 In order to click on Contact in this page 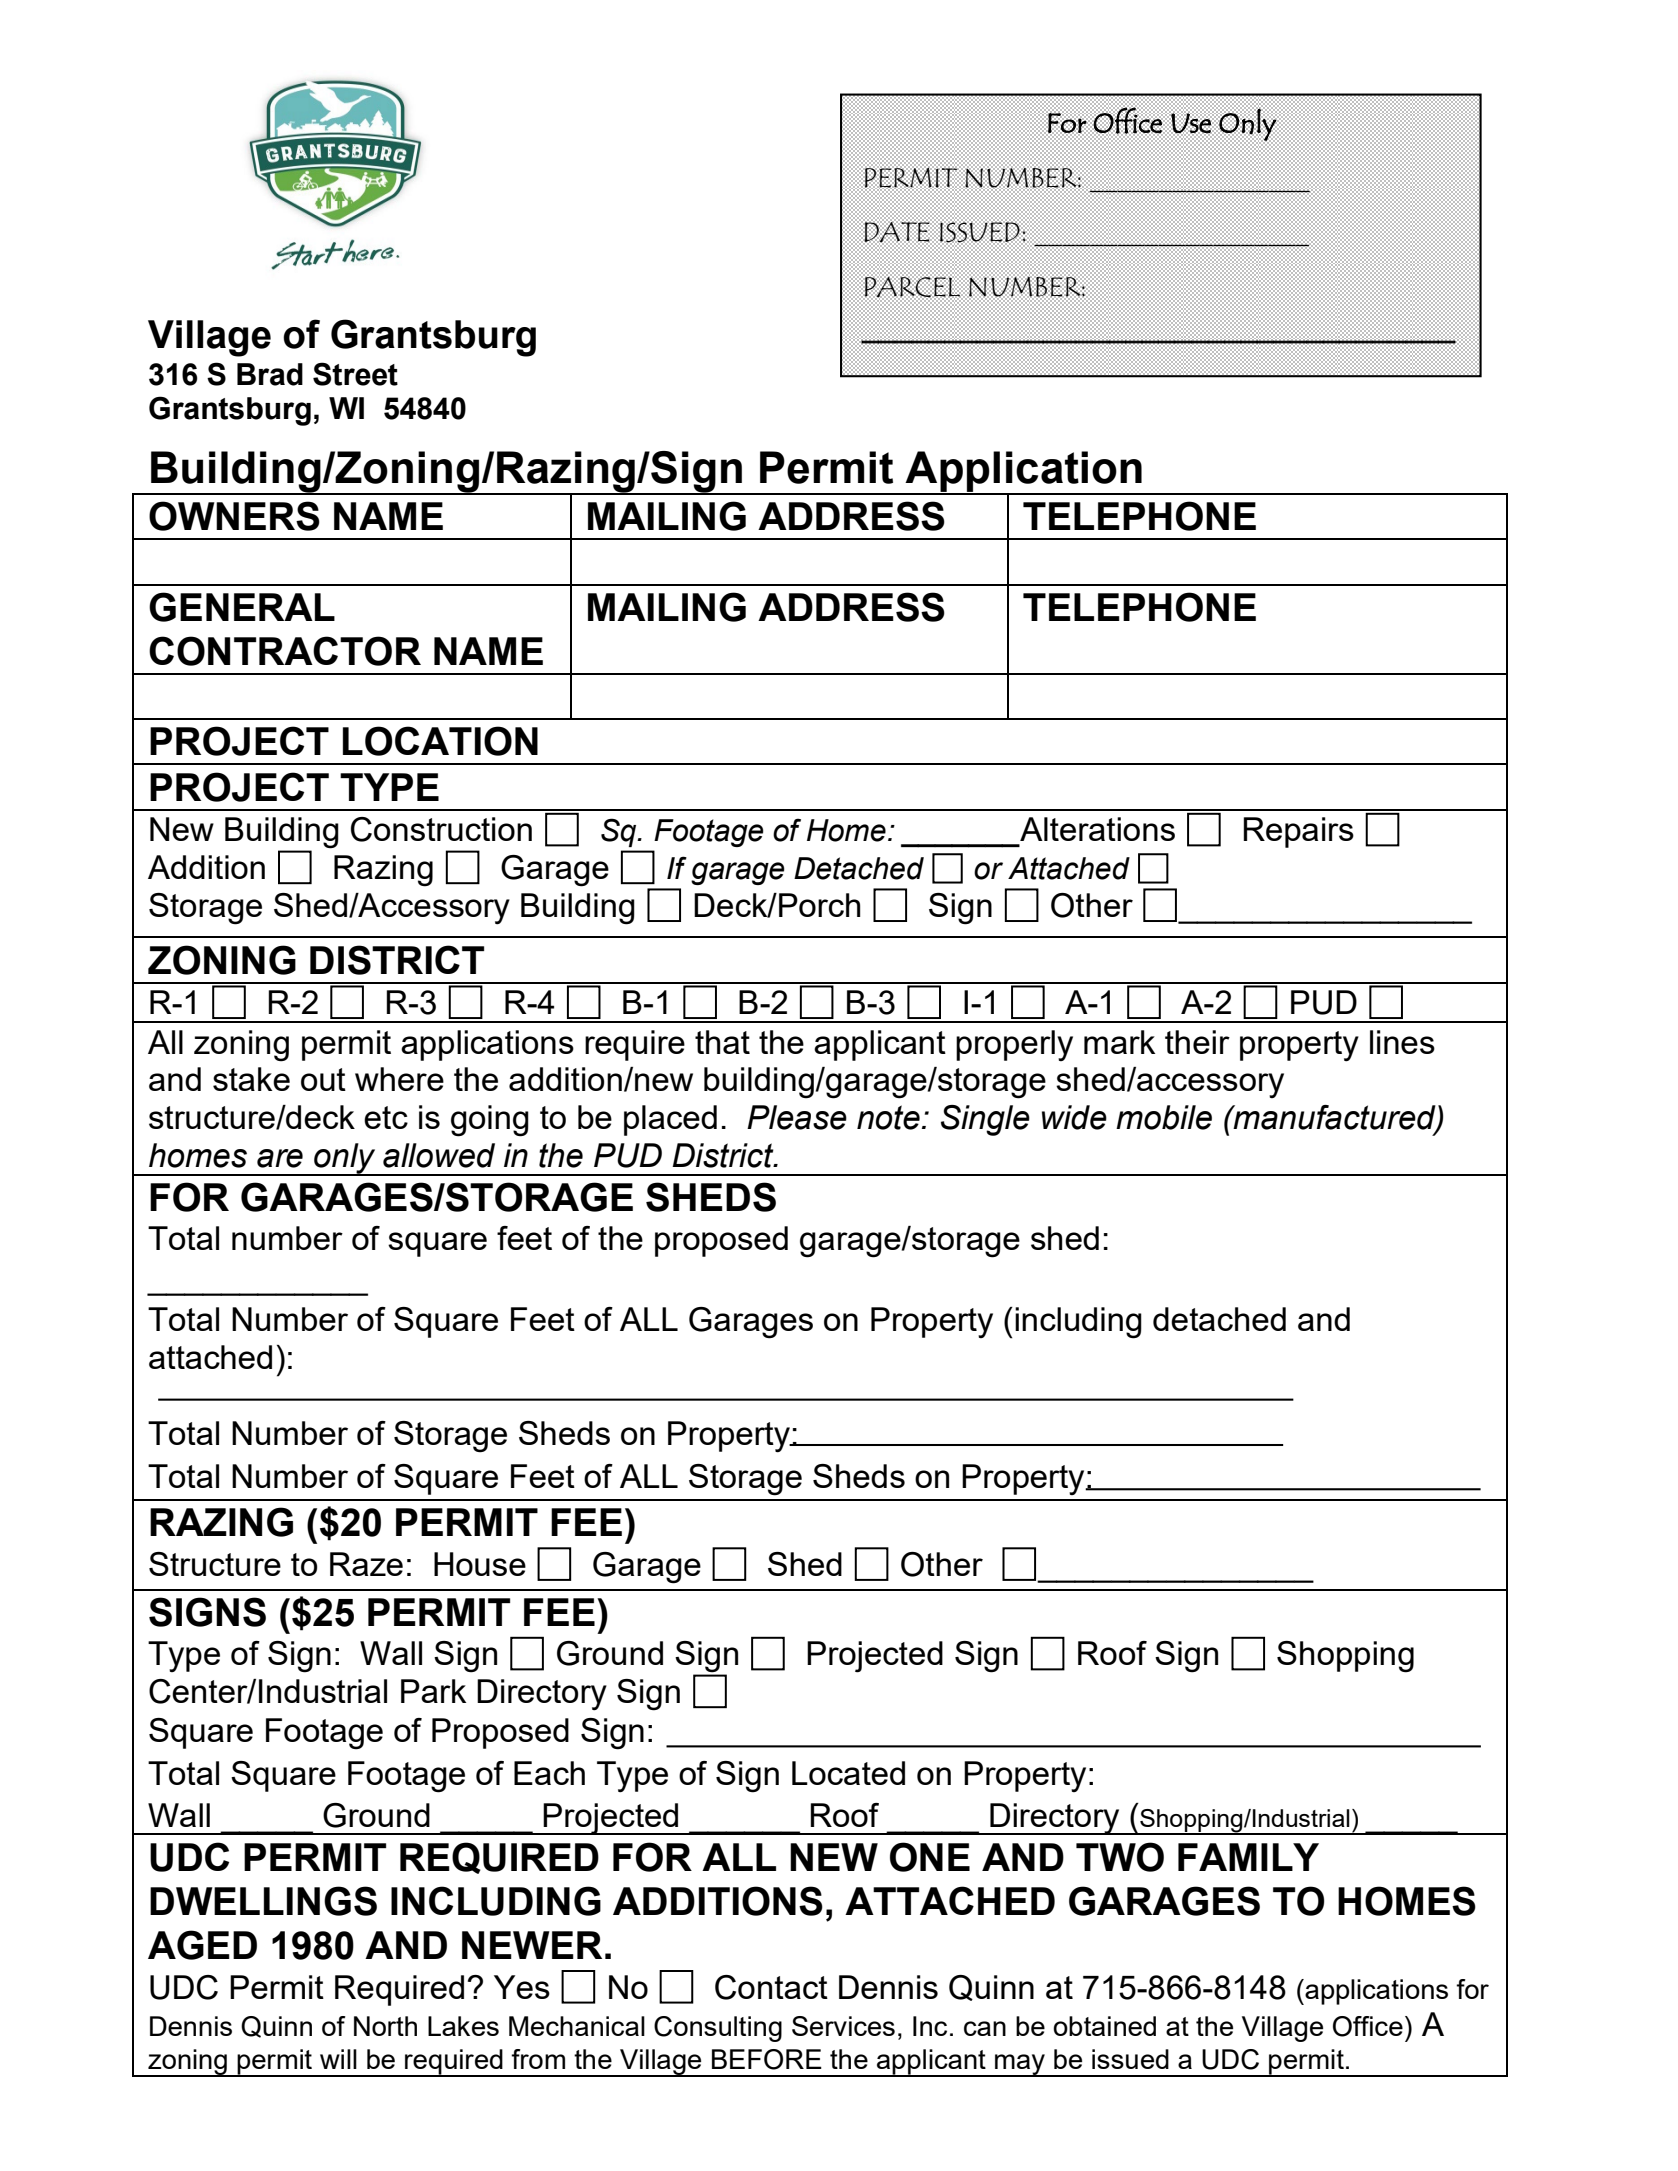, I will do `click(771, 1987)`.
